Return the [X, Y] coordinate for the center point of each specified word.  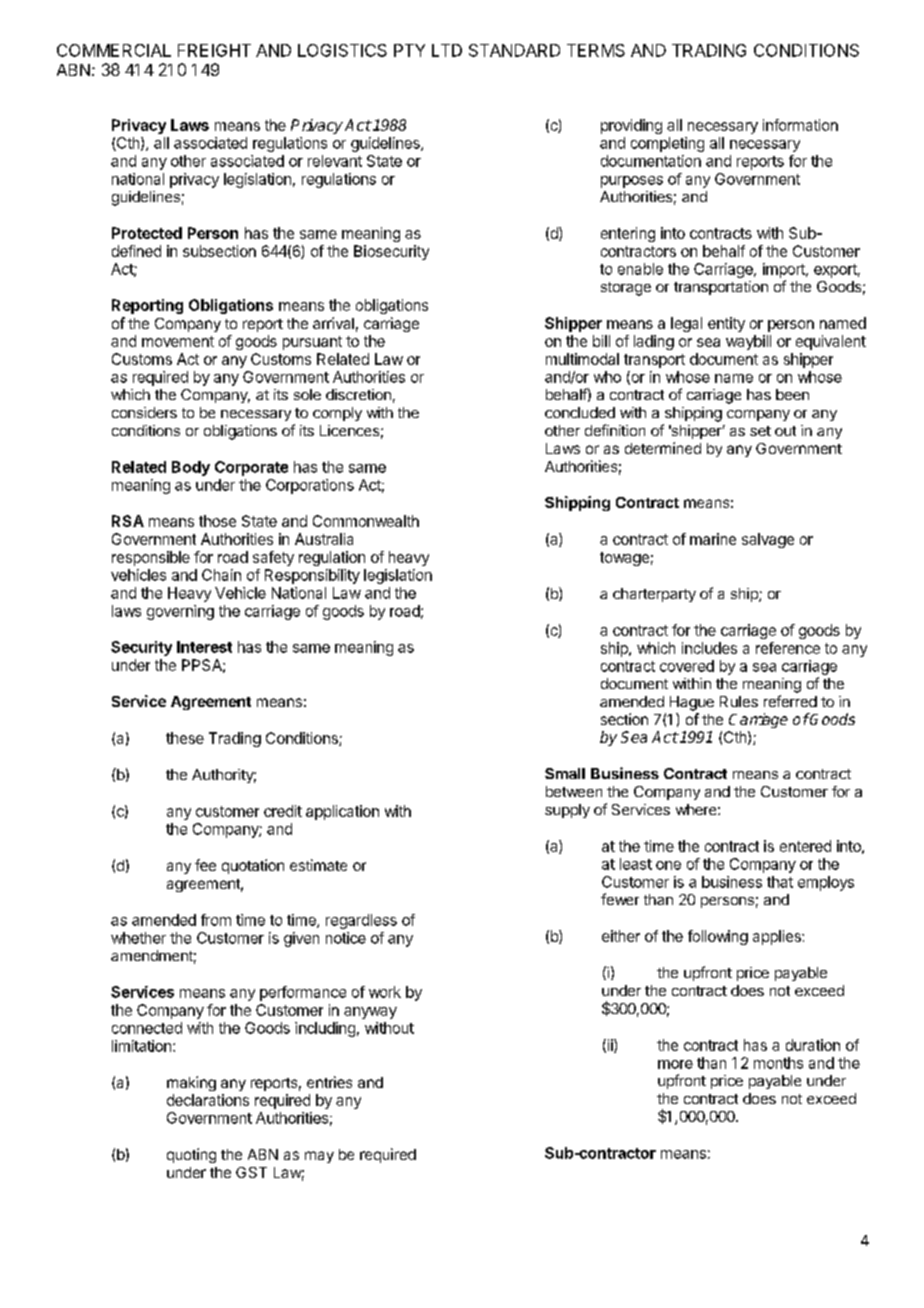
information [800, 125]
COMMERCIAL [114, 50]
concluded [580, 412]
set [760, 431]
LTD [447, 50]
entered [805, 846]
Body [191, 468]
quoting [191, 1155]
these [185, 738]
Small [565, 773]
